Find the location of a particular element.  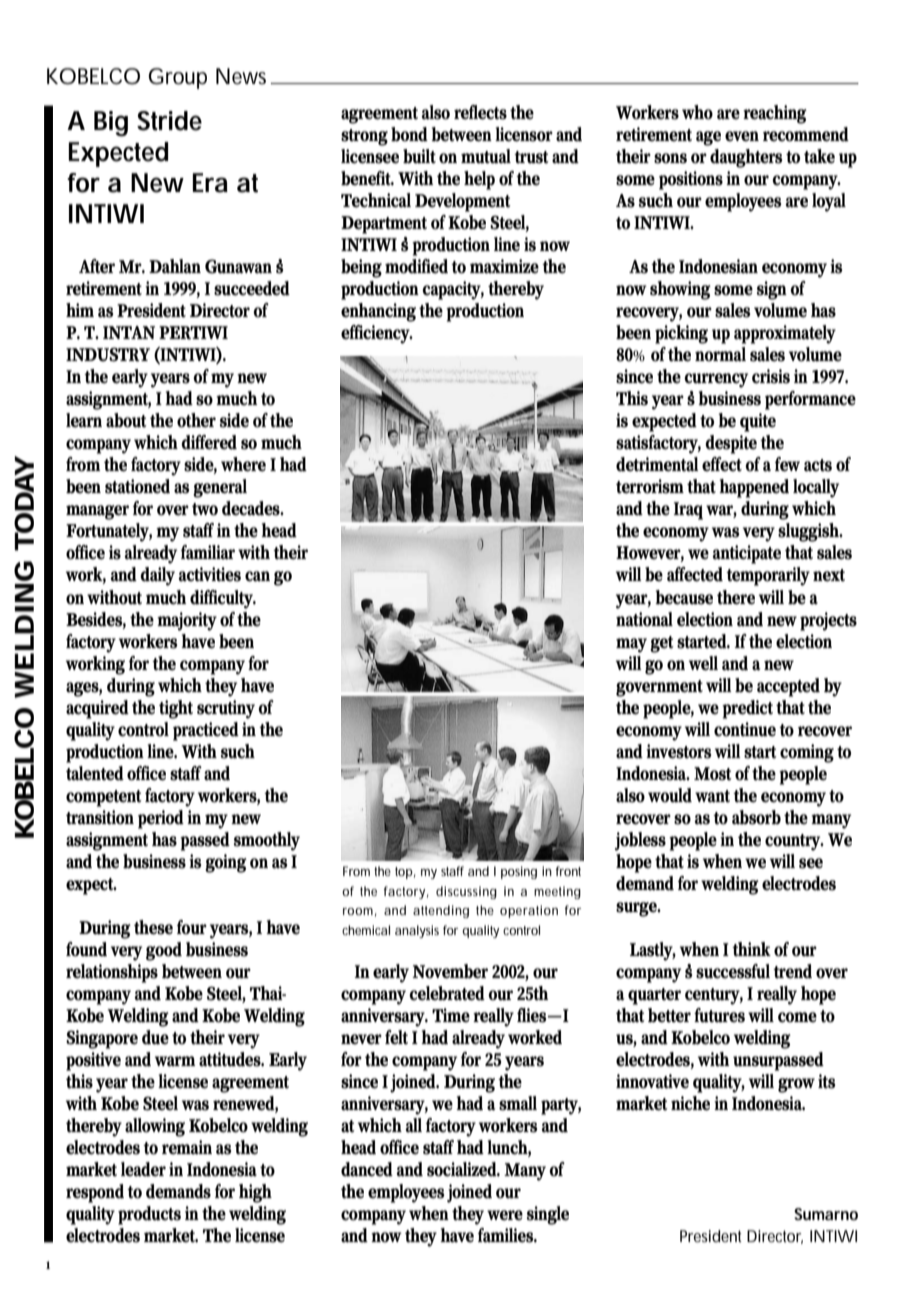

may is located at coordinates (631, 645).
